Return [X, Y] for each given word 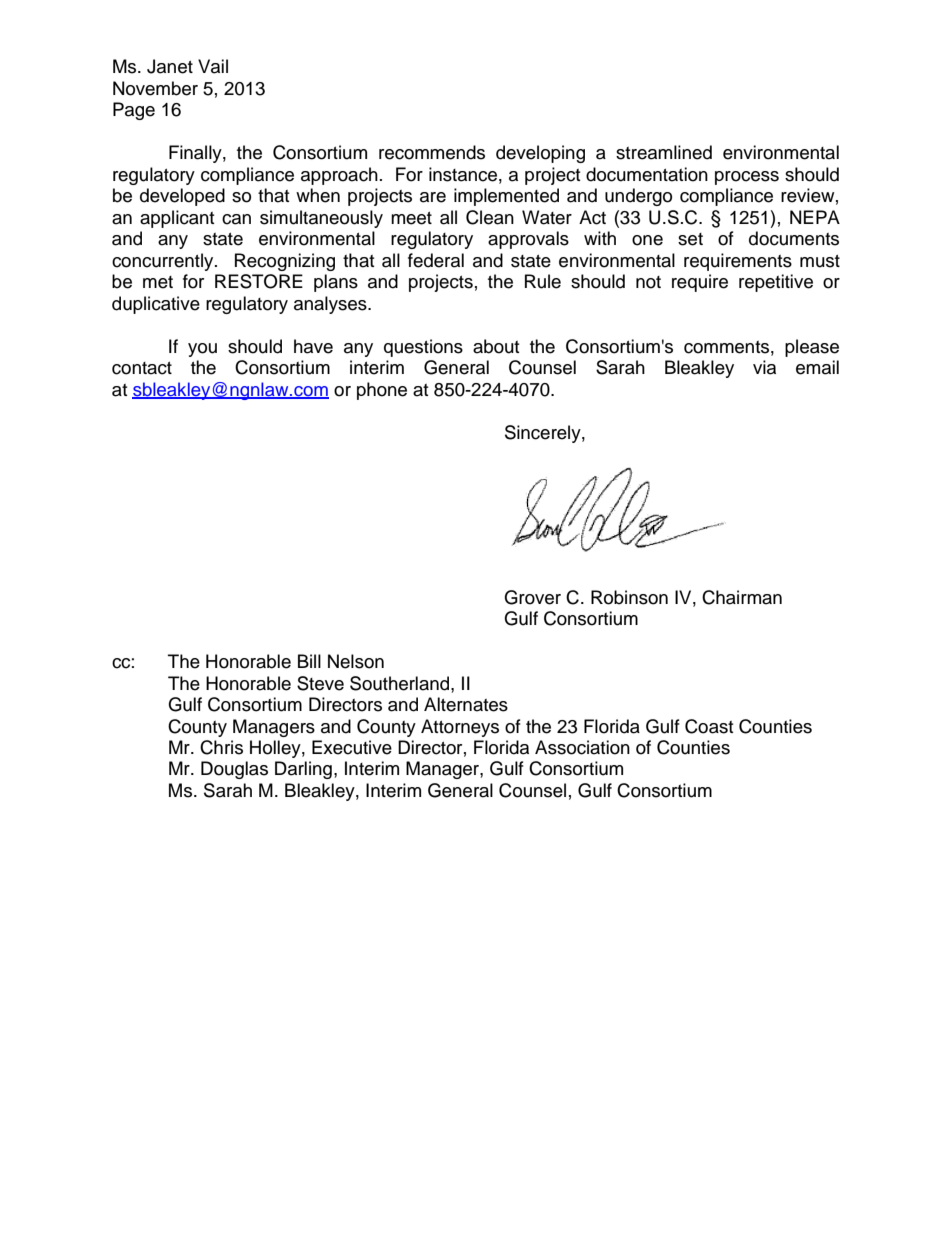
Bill [309, 661]
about [496, 346]
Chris [221, 747]
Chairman [742, 597]
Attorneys [460, 728]
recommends [432, 152]
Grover [532, 597]
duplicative [156, 305]
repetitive [776, 283]
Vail [213, 66]
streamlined [664, 152]
